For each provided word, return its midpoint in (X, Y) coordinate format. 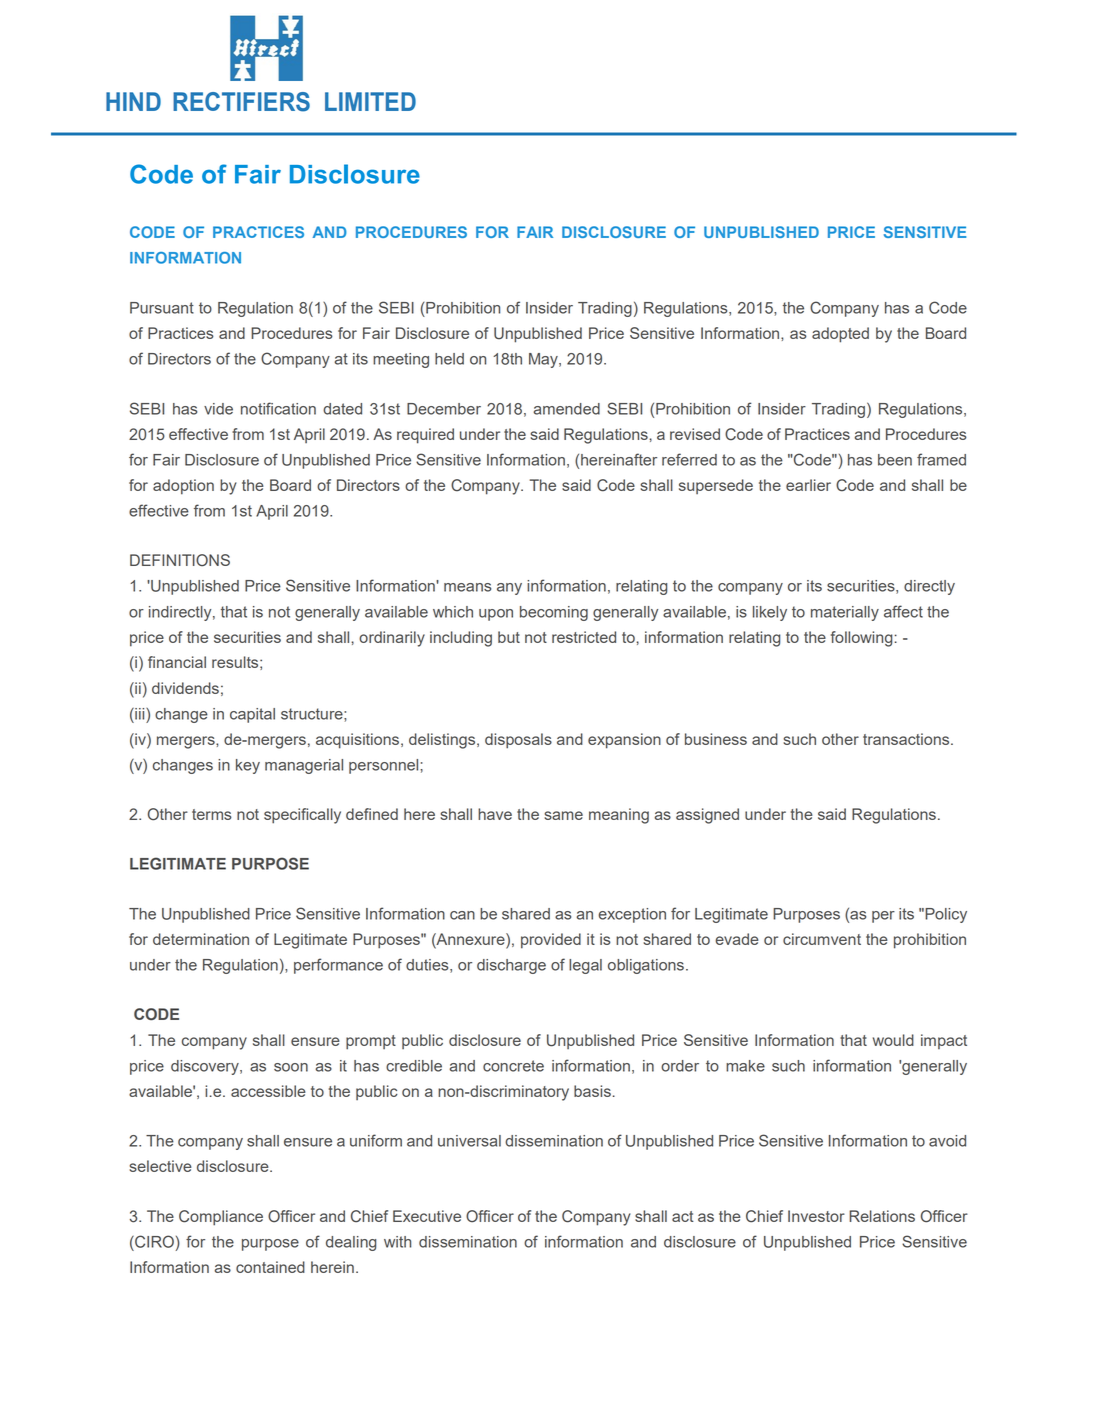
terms (212, 814)
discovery (206, 1067)
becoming (554, 613)
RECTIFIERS (241, 102)
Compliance (221, 1218)
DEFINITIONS (180, 560)
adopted (840, 335)
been (895, 460)
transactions (907, 739)
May (544, 360)
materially (845, 613)
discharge (511, 966)
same (563, 815)
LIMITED (370, 101)
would (893, 1040)
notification (278, 408)
